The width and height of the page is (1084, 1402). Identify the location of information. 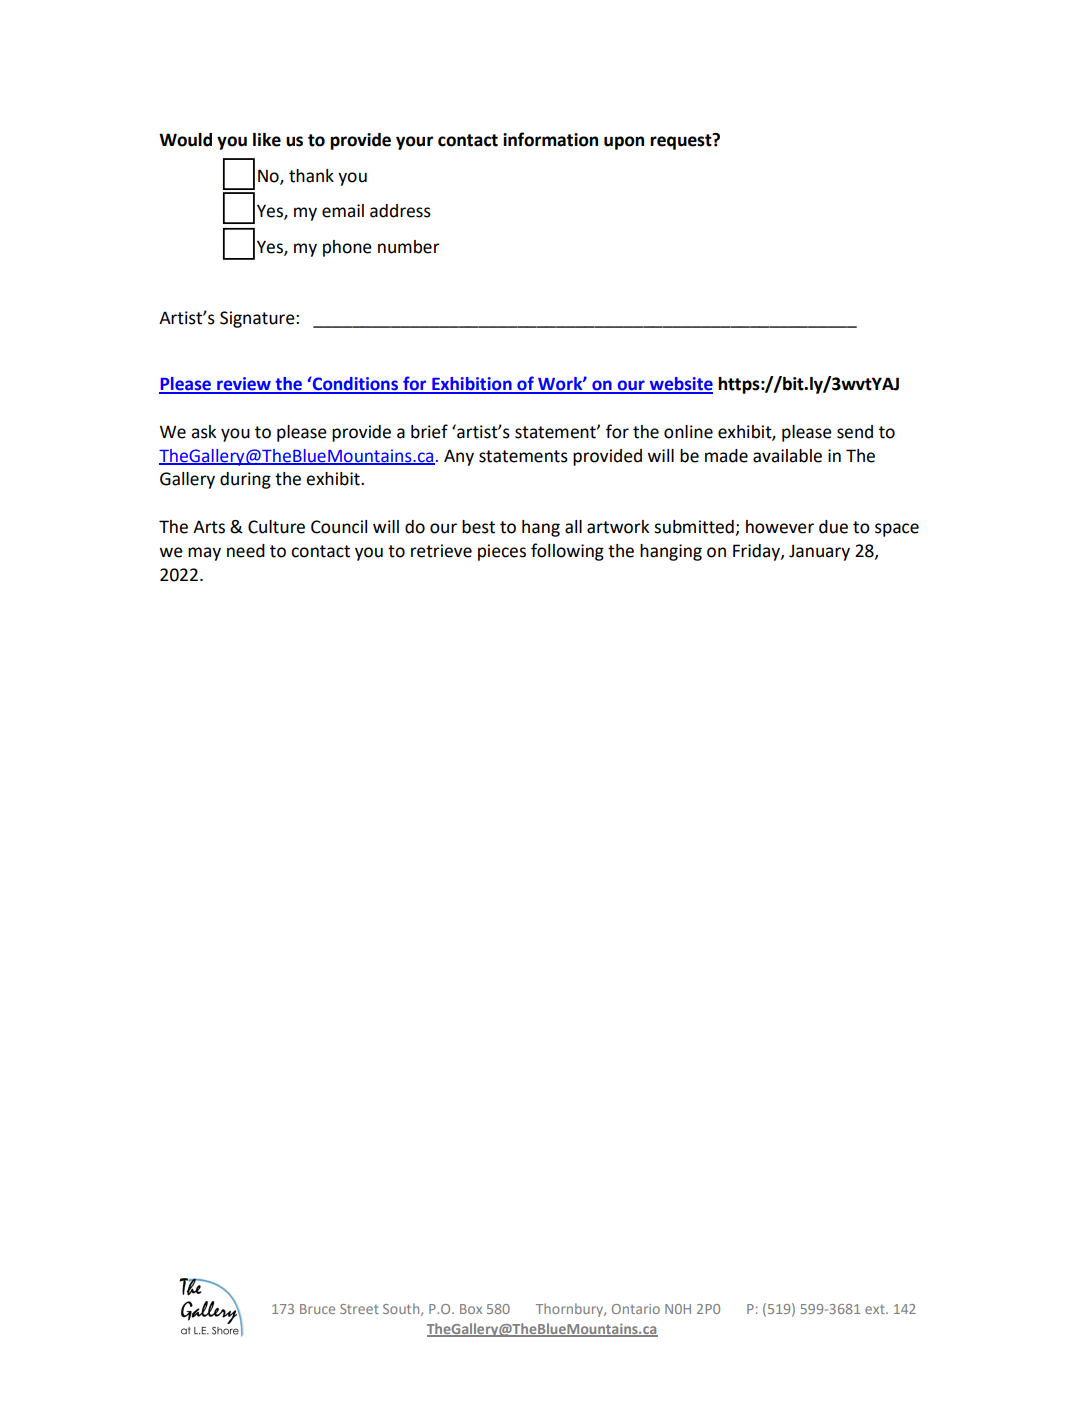
(550, 139).
